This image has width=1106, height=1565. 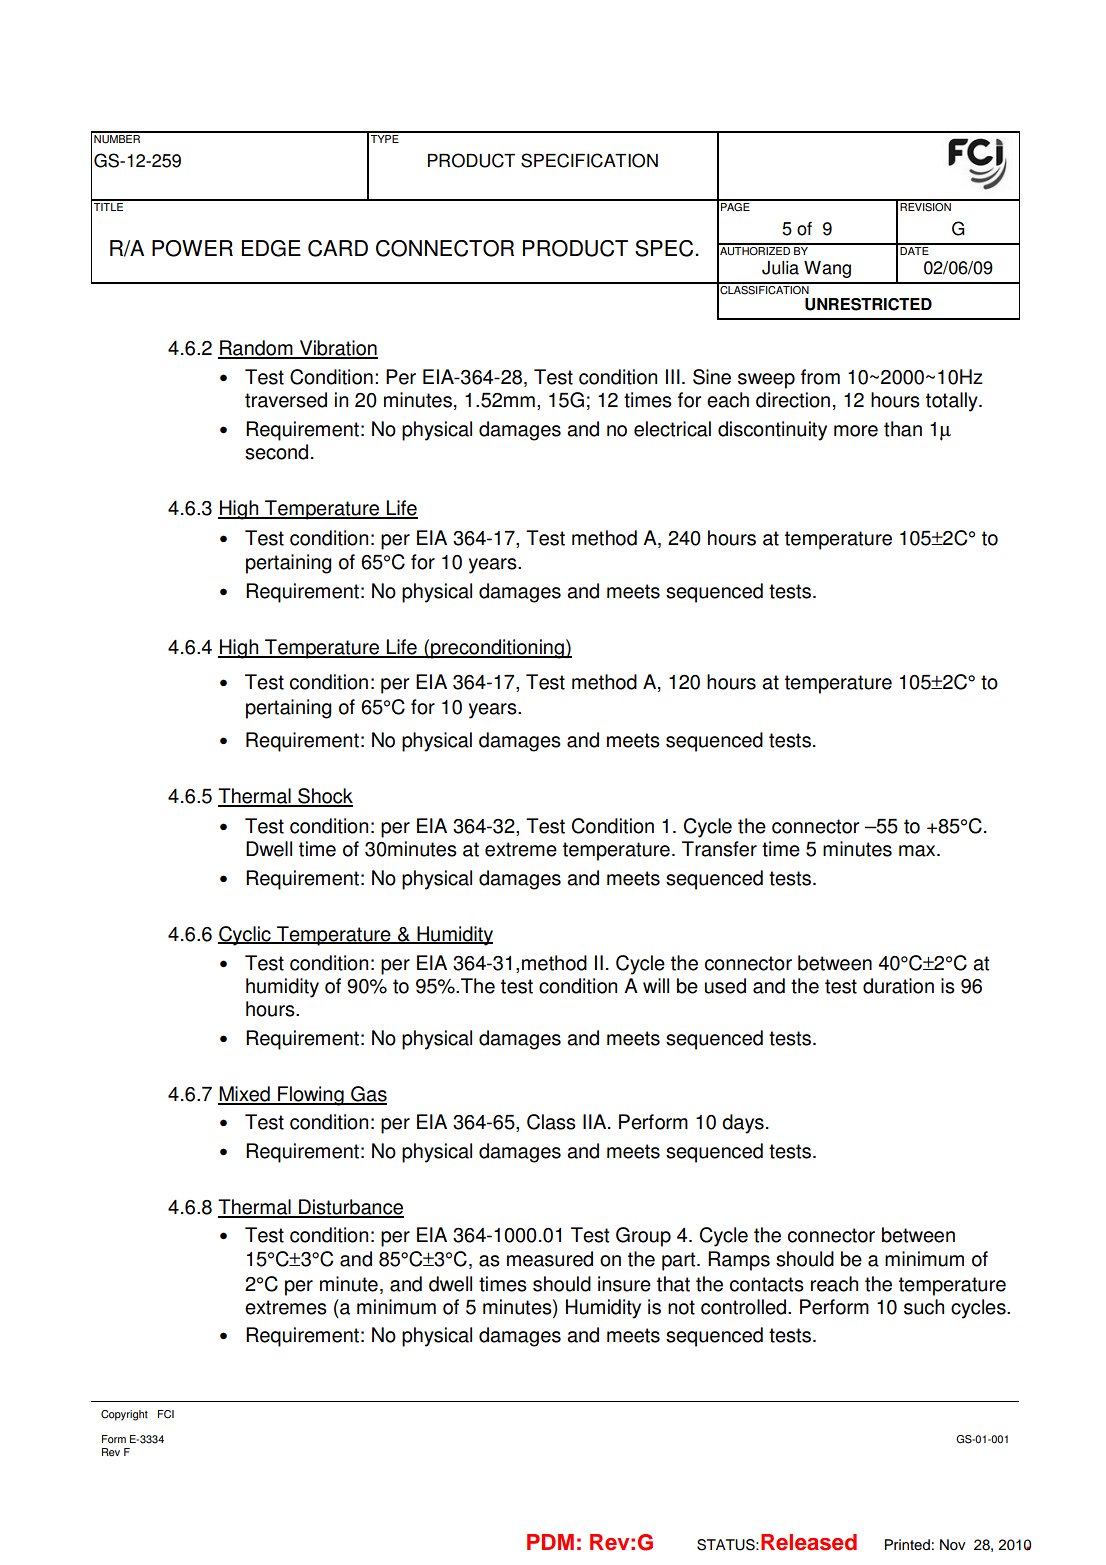 I want to click on Transfer, so click(x=719, y=849).
